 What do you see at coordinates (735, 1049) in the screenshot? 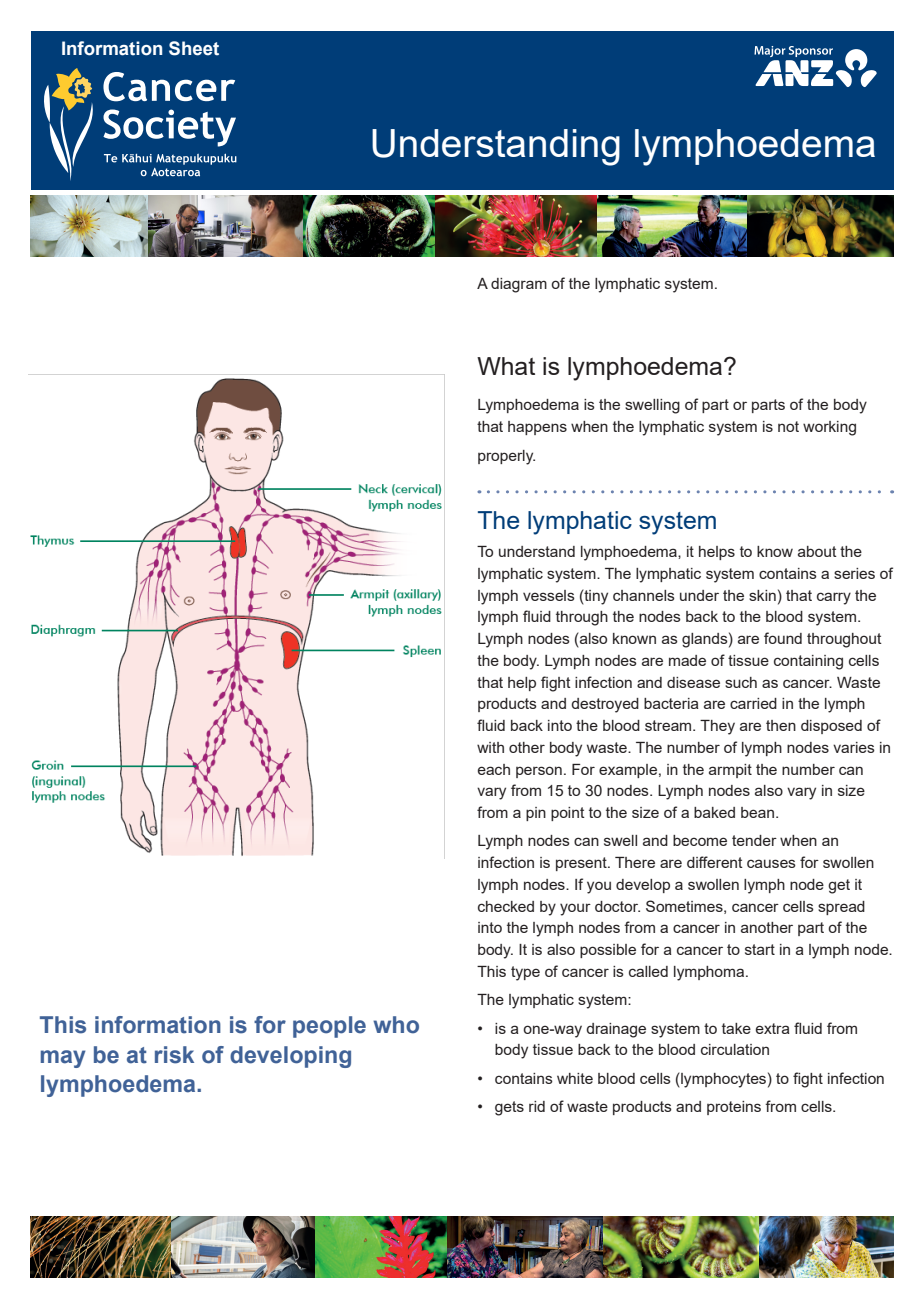
I see `circulation` at bounding box center [735, 1049].
